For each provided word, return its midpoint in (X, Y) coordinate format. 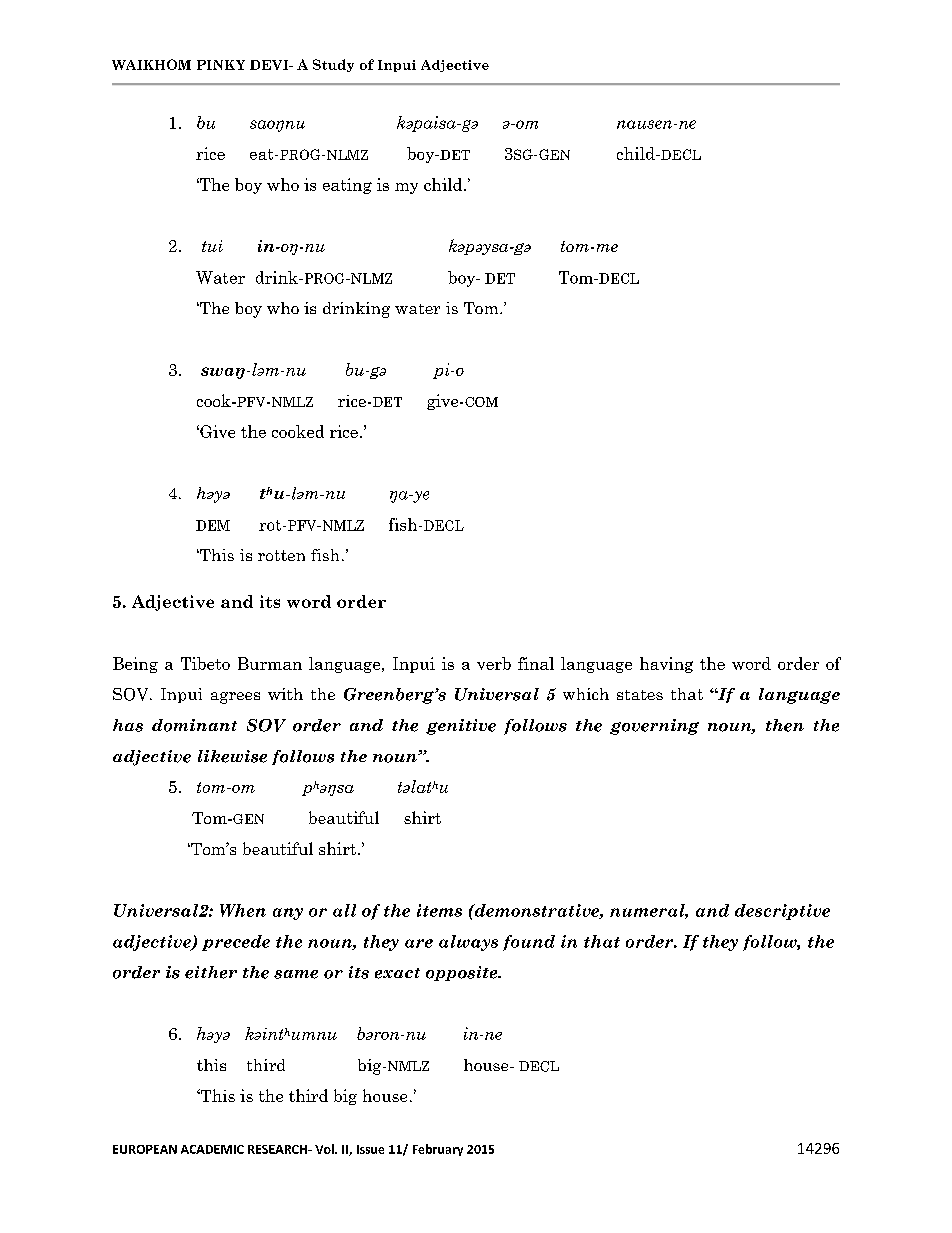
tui (212, 246)
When (243, 910)
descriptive (782, 912)
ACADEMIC (212, 1149)
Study (333, 65)
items (439, 910)
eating (347, 186)
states (640, 695)
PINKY (221, 65)
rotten (281, 555)
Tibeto (205, 663)
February (438, 1150)
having (666, 665)
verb (494, 663)
